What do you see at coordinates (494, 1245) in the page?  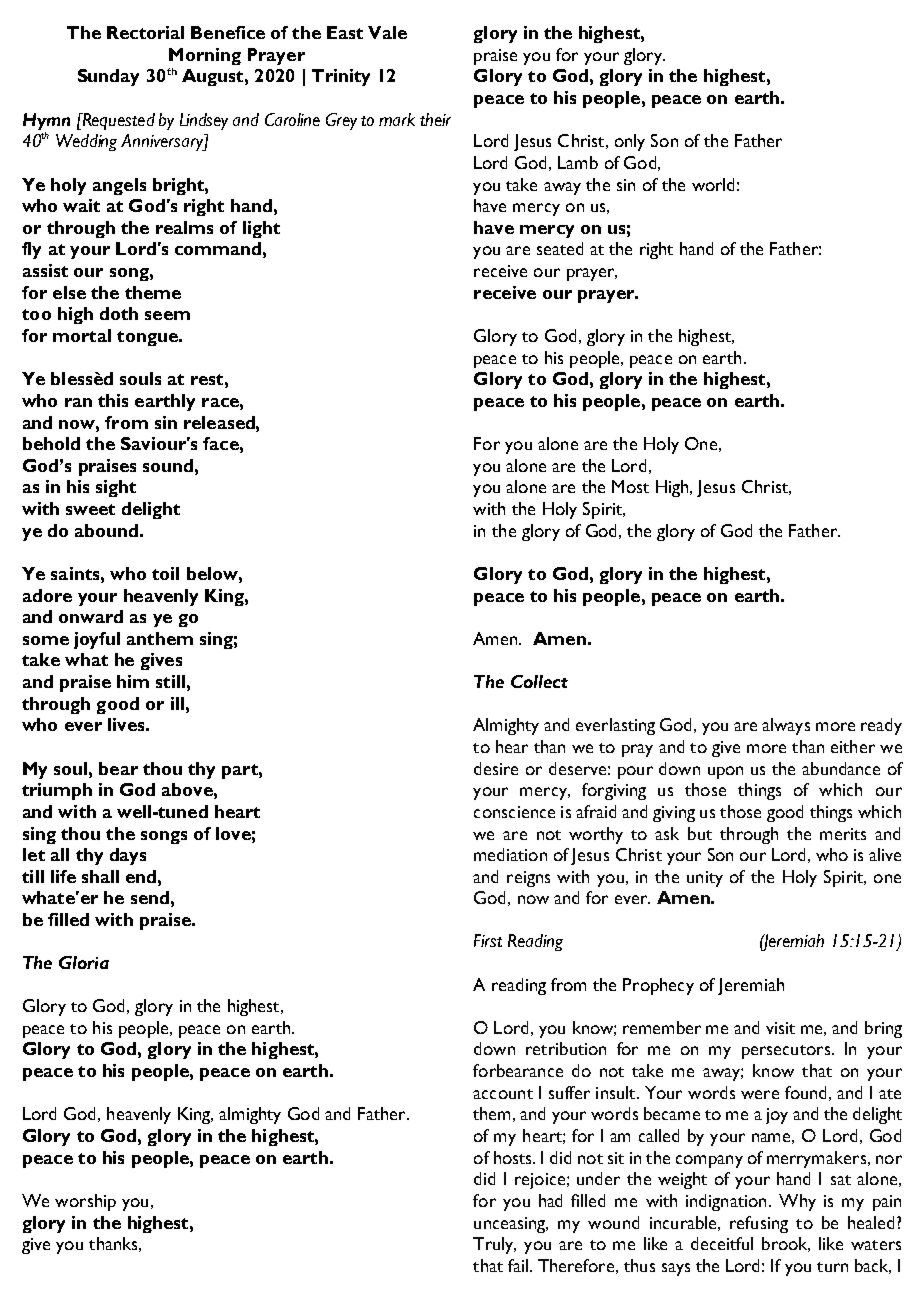 I see `Truly` at bounding box center [494, 1245].
